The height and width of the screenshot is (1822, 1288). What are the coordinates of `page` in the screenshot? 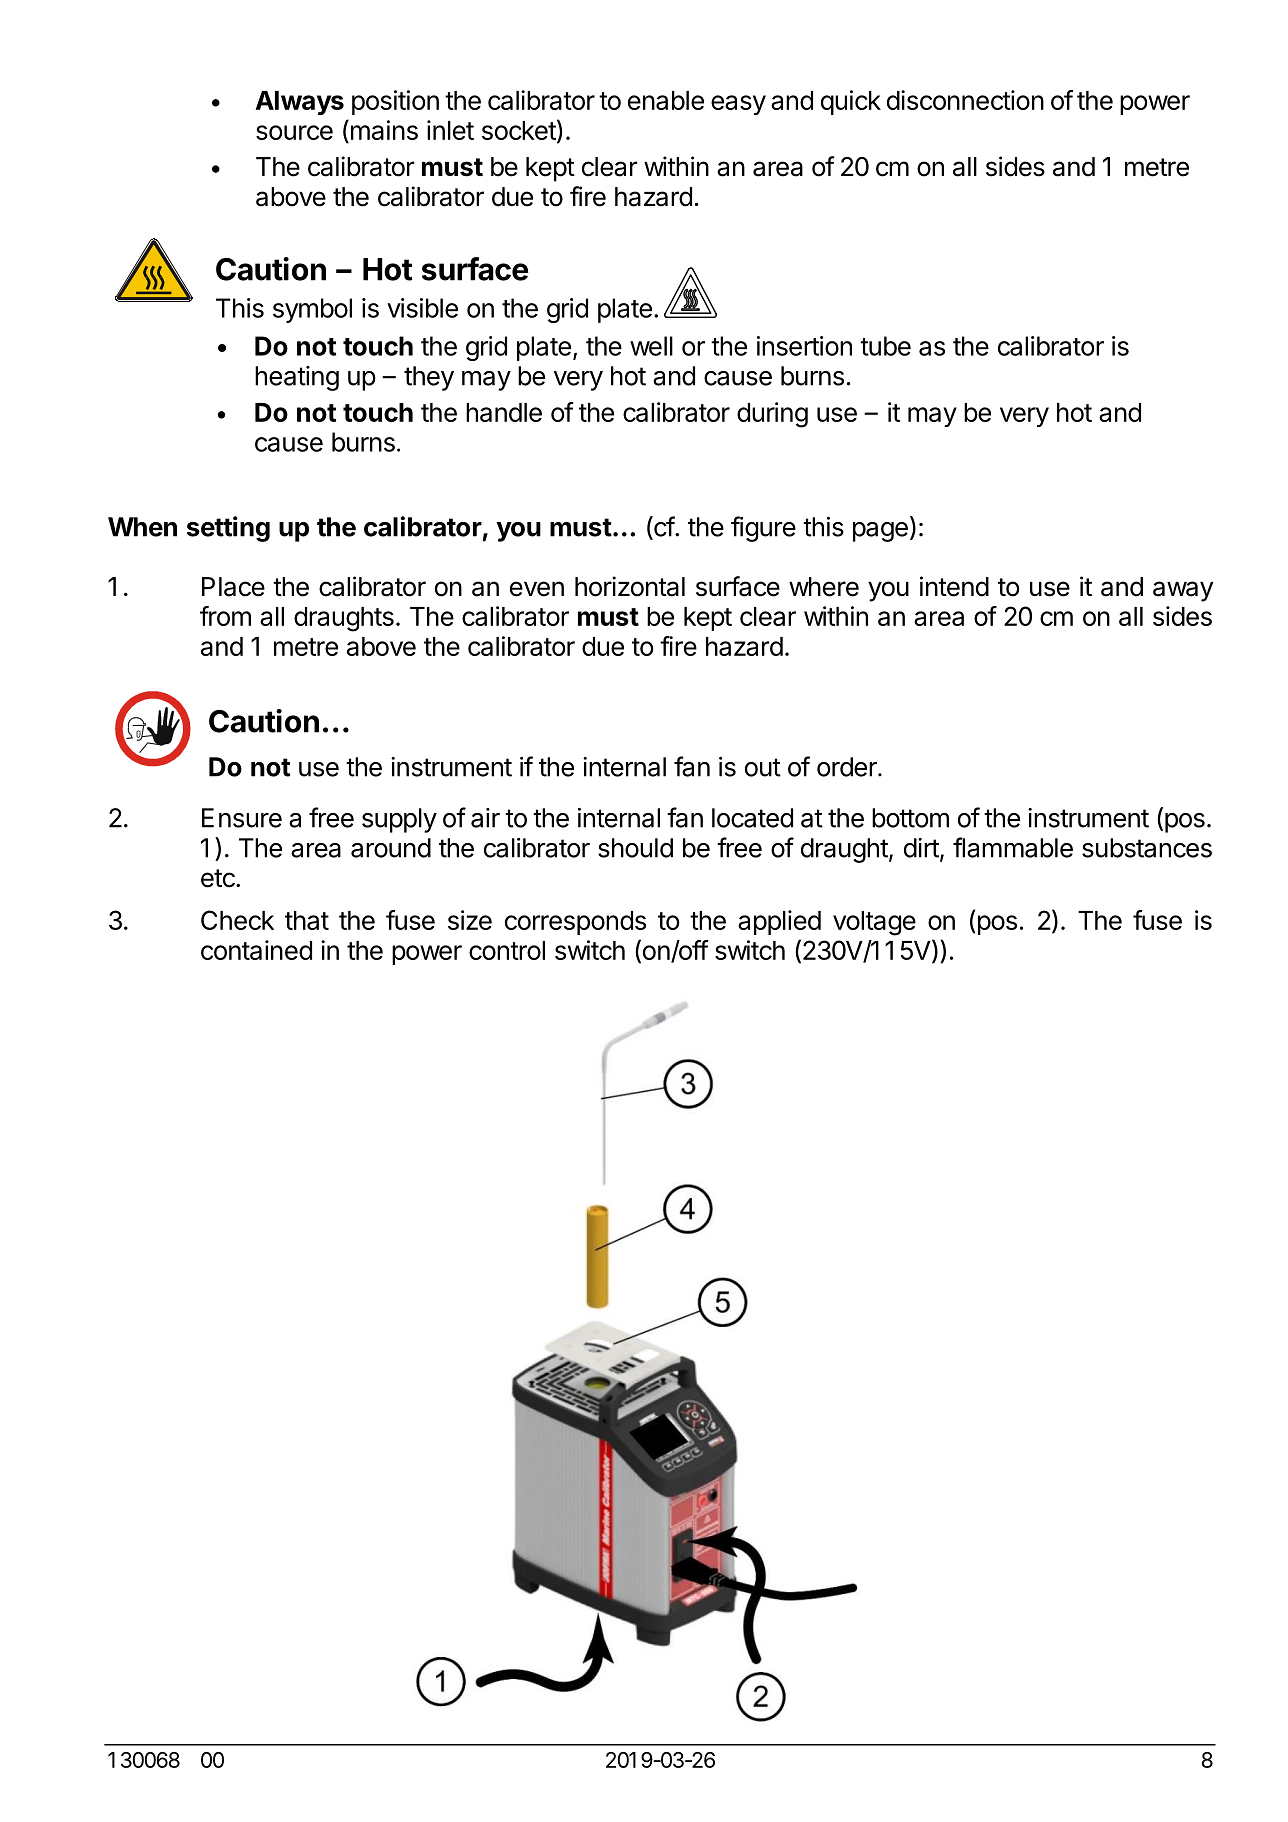 It's located at (880, 532).
